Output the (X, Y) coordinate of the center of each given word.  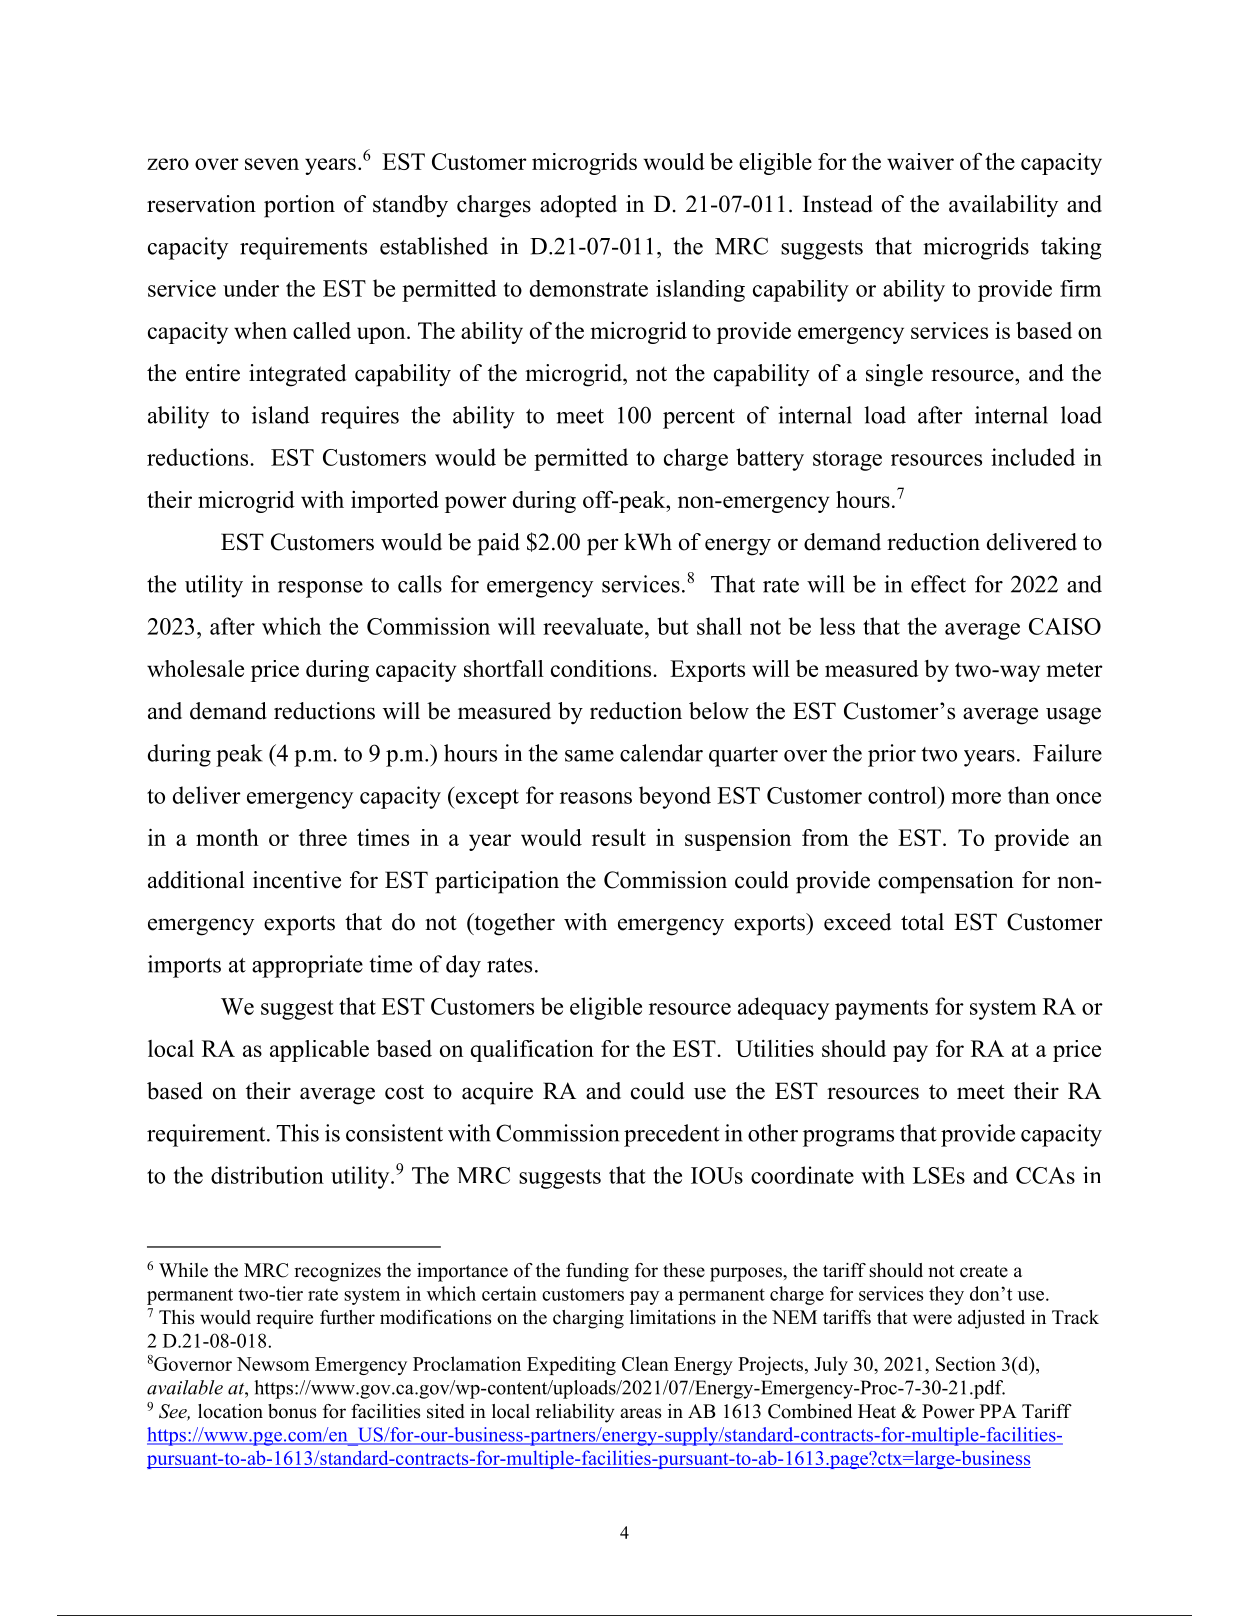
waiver (920, 161)
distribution (267, 1175)
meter (1075, 669)
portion (299, 206)
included (1033, 457)
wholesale (195, 668)
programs (848, 1138)
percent (699, 419)
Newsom (273, 1364)
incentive (297, 880)
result (619, 837)
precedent (672, 1135)
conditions (601, 668)
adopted (578, 206)
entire (213, 373)
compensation (946, 882)
